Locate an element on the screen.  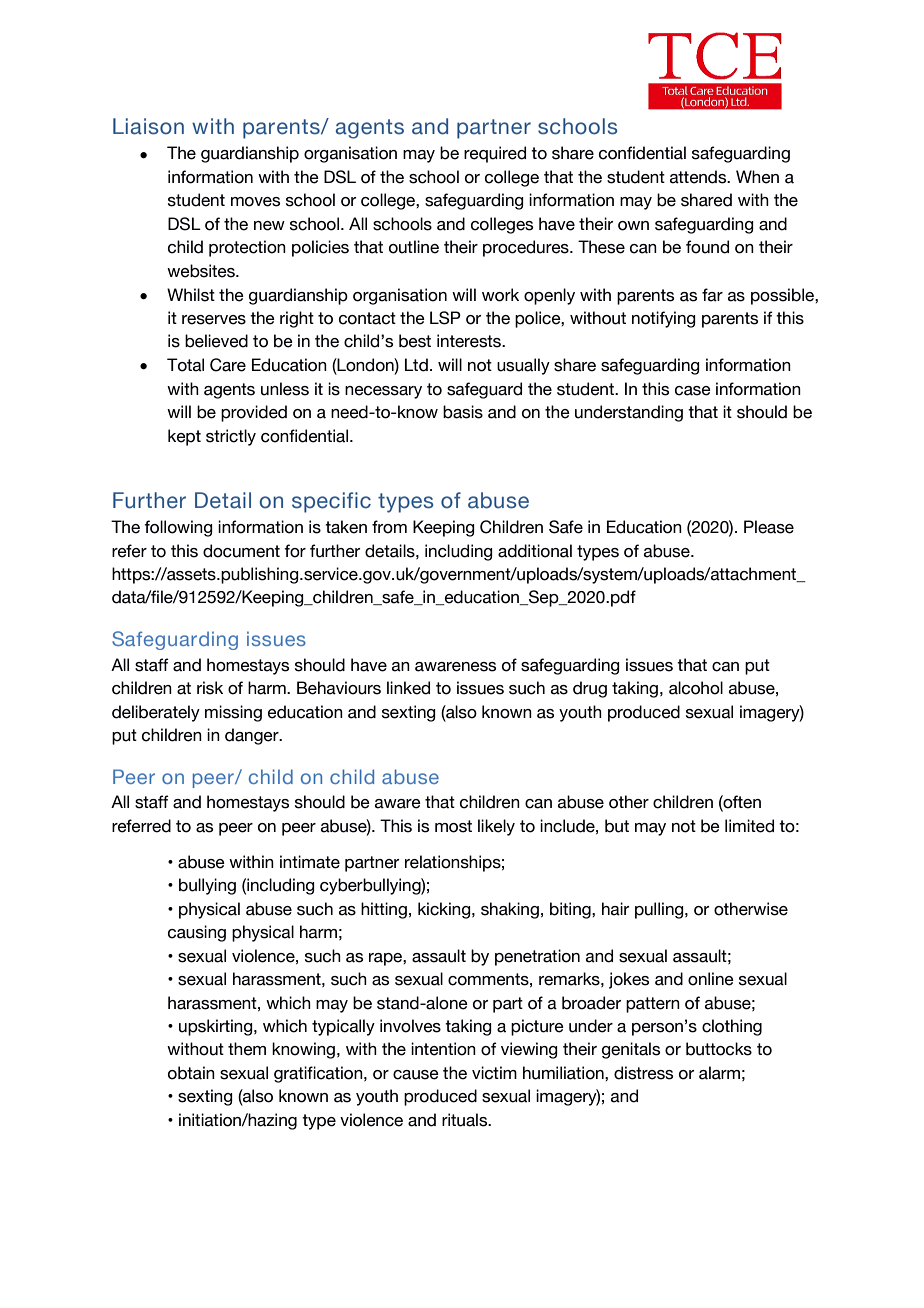
required is located at coordinates (495, 154).
